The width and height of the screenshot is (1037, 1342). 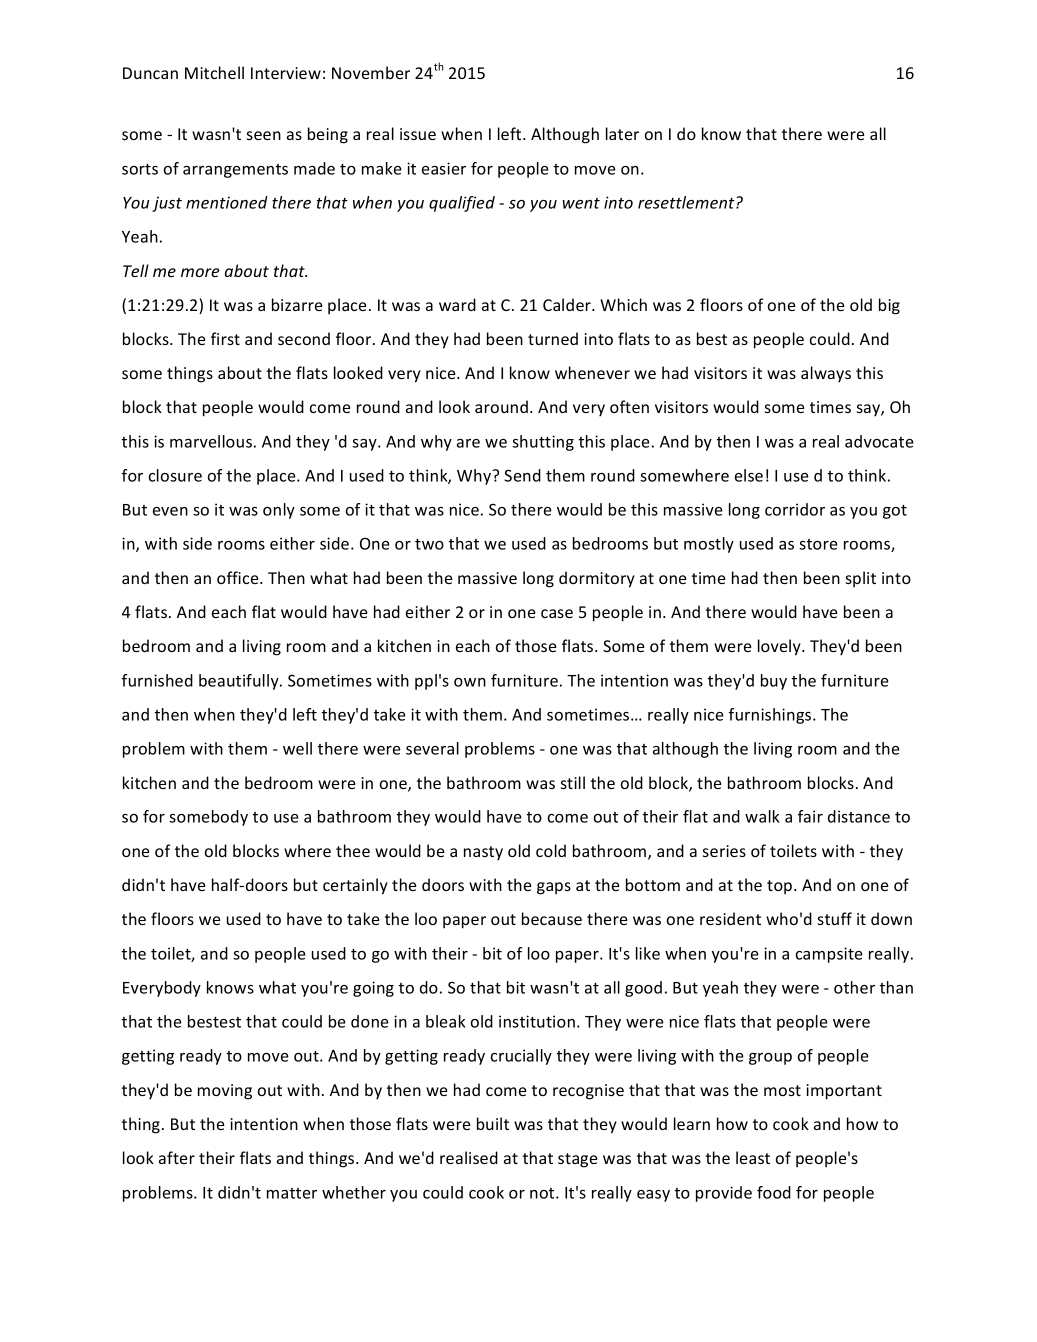 I want to click on first, so click(x=225, y=338).
